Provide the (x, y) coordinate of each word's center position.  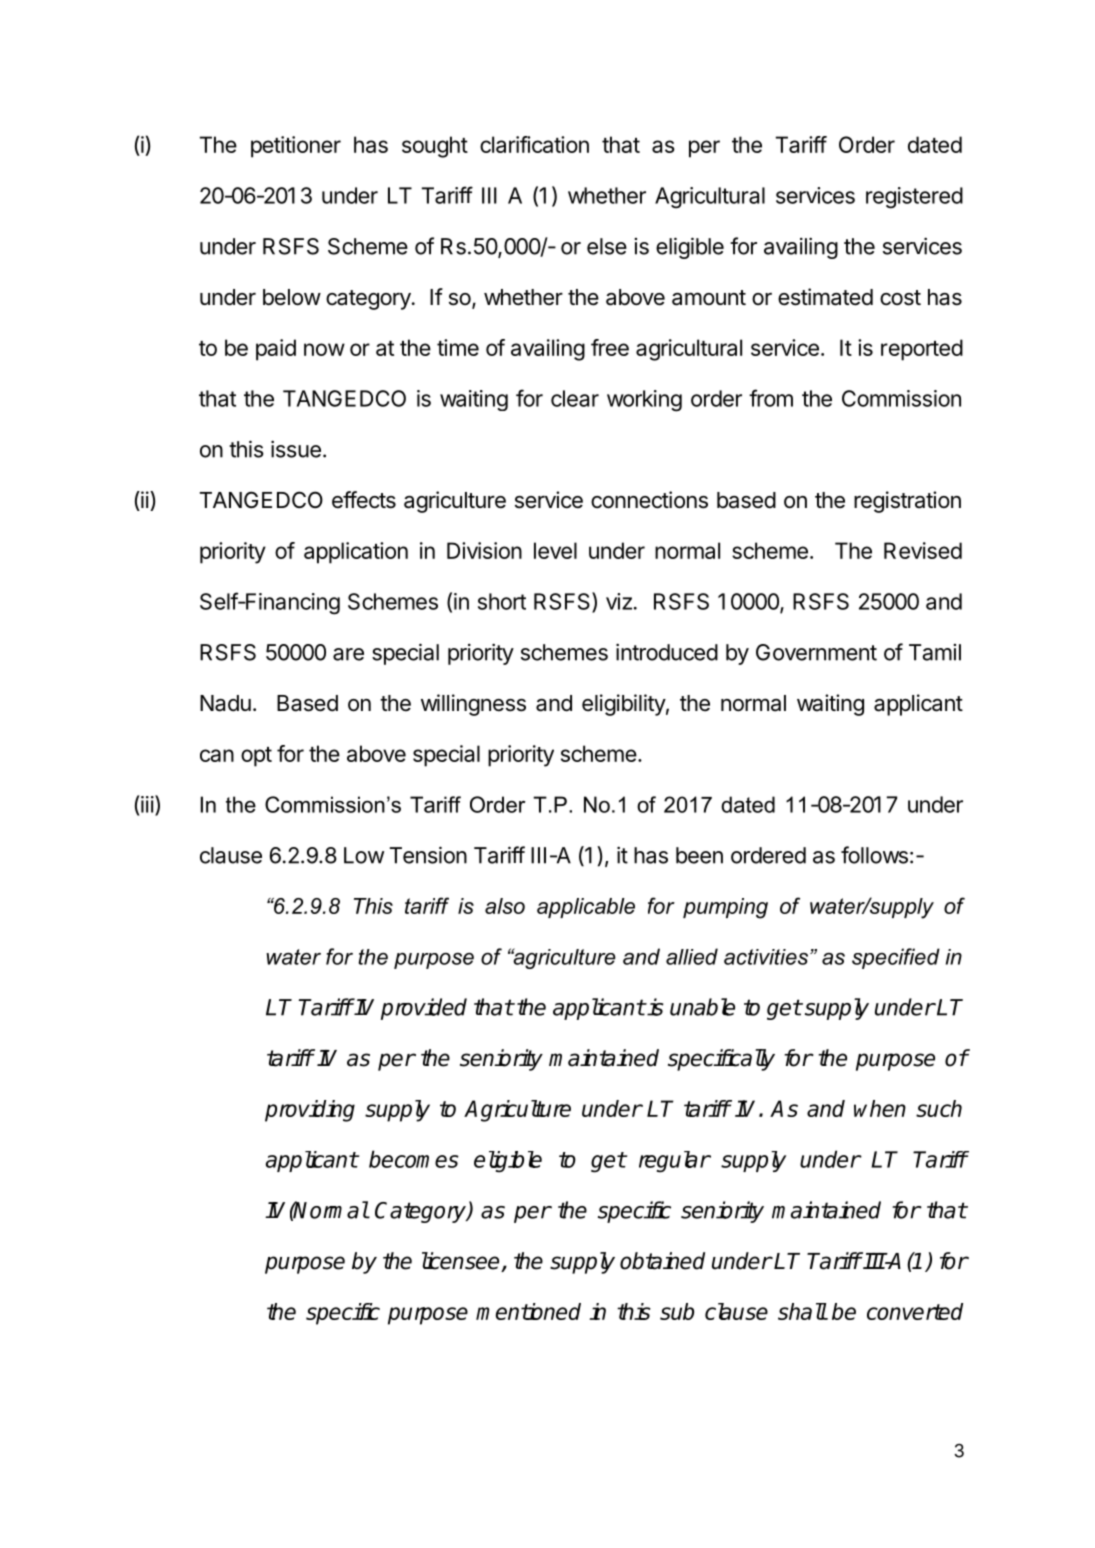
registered (914, 198)
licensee (462, 1262)
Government (816, 652)
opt (256, 757)
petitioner (296, 147)
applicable (586, 908)
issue (296, 449)
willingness (473, 705)
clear (575, 398)
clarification (534, 144)
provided (424, 1009)
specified (896, 958)
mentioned (528, 1311)
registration (907, 502)
